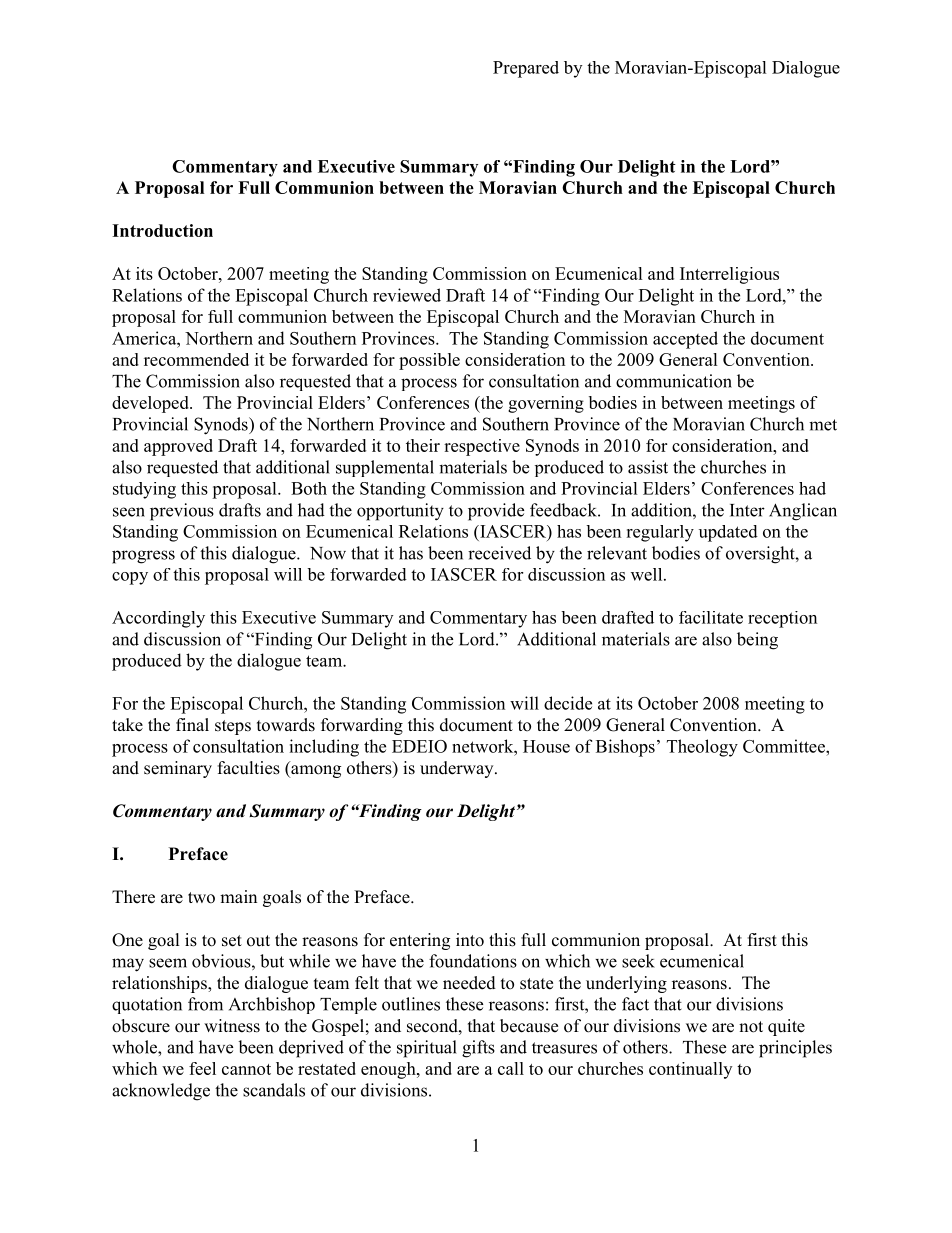  I want to click on Theology, so click(702, 748).
